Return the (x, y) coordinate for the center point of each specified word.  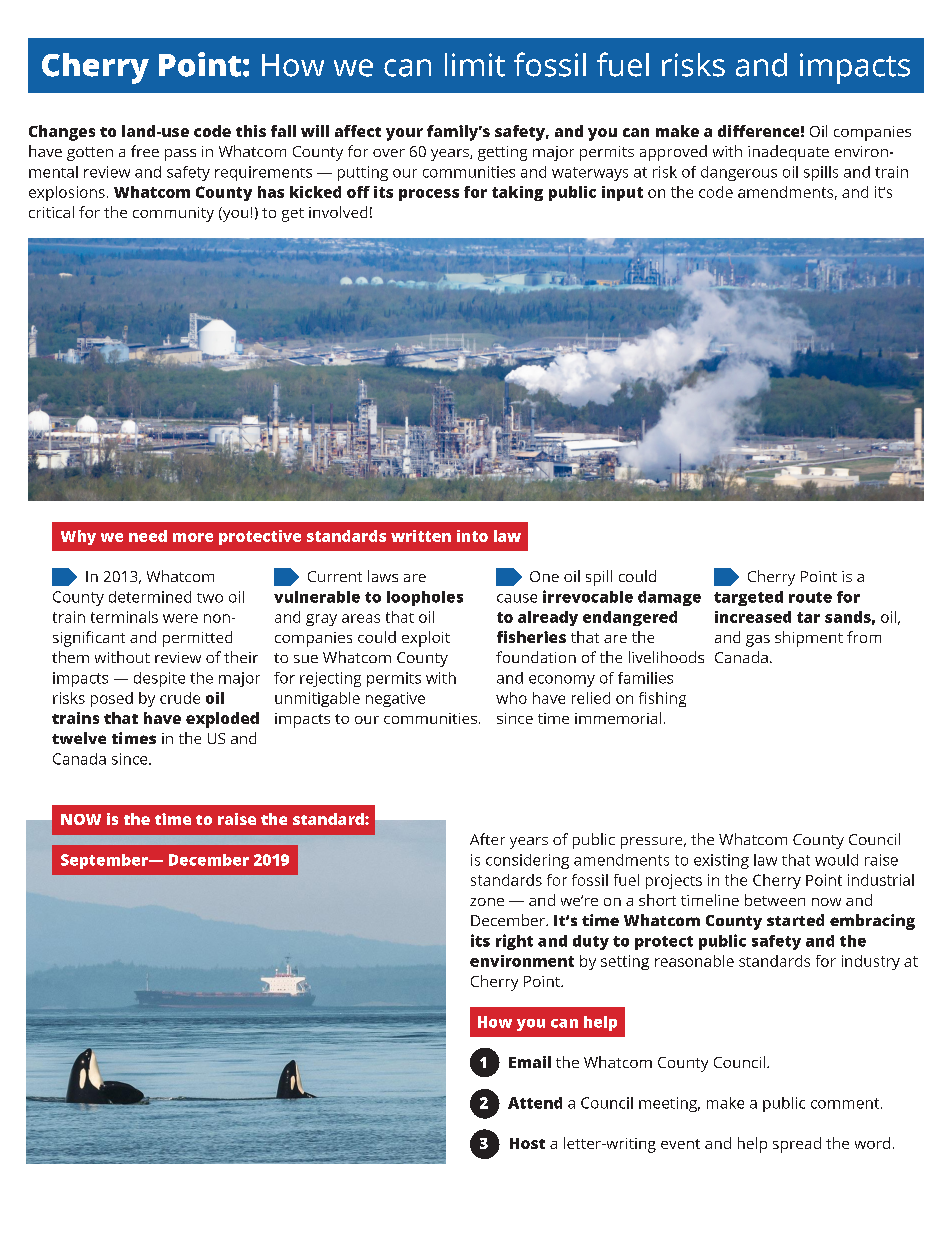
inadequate (788, 153)
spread (797, 1145)
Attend (535, 1103)
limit (475, 65)
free (145, 151)
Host (527, 1143)
